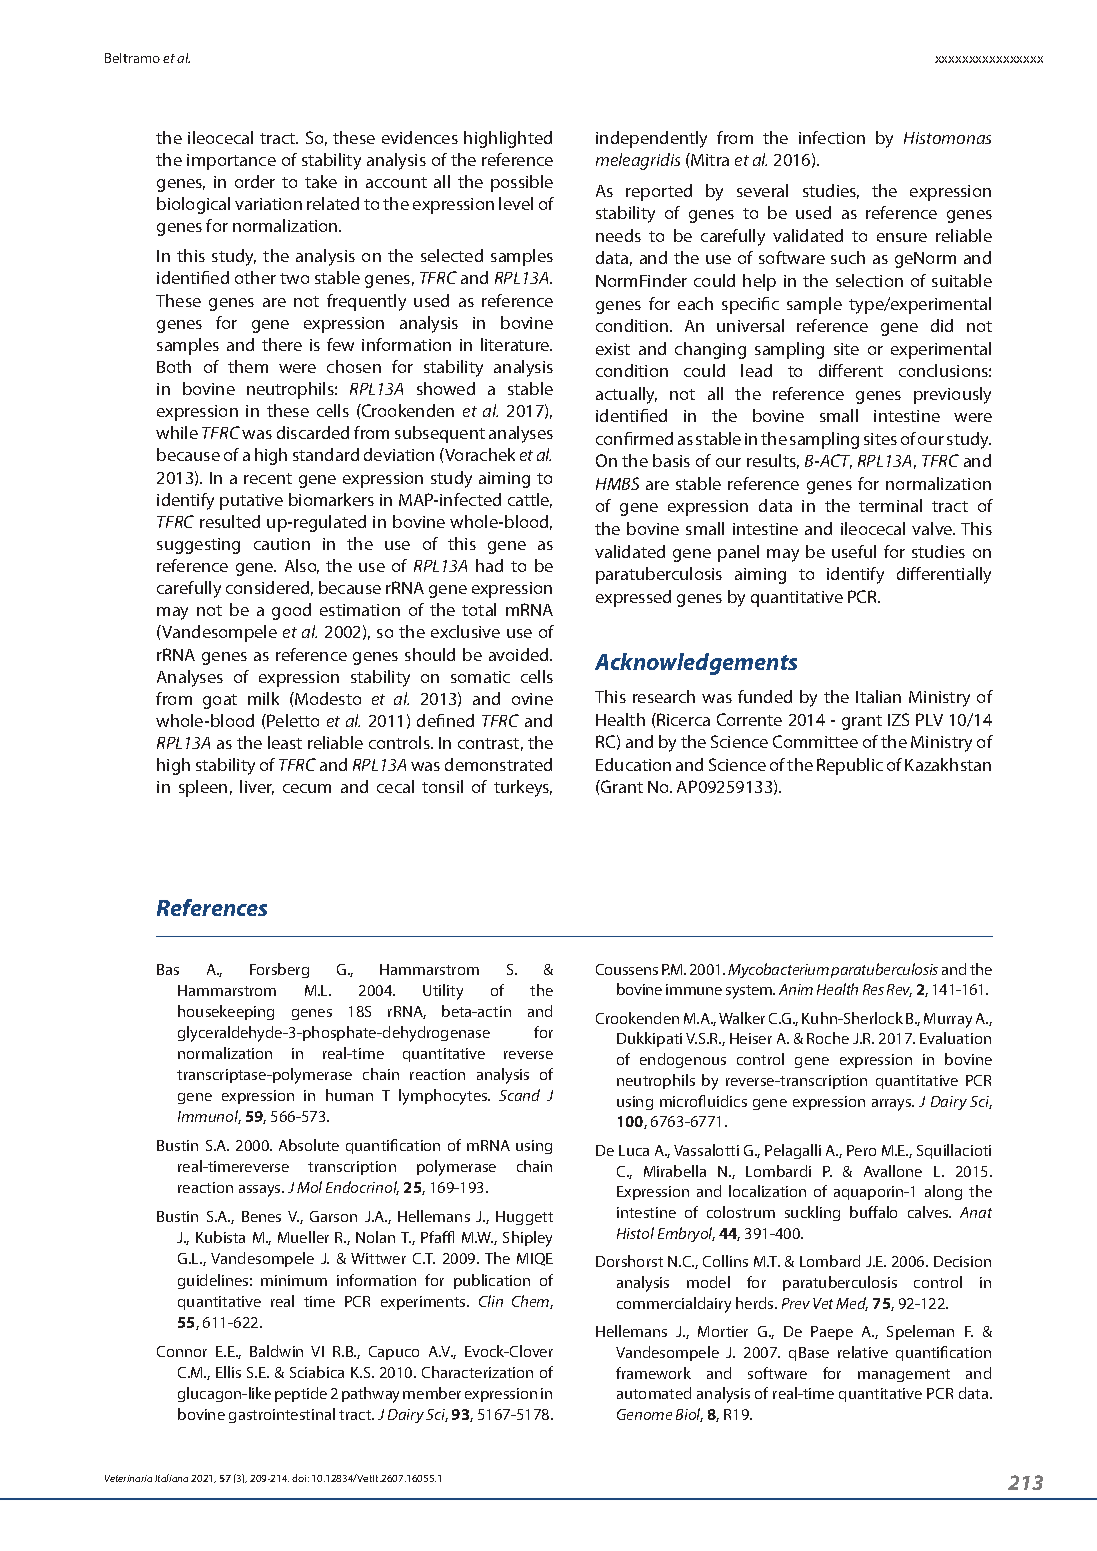 Image resolution: width=1097 pixels, height=1551 pixels. Describe the element at coordinates (255, 181) in the screenshot. I see `order` at that location.
